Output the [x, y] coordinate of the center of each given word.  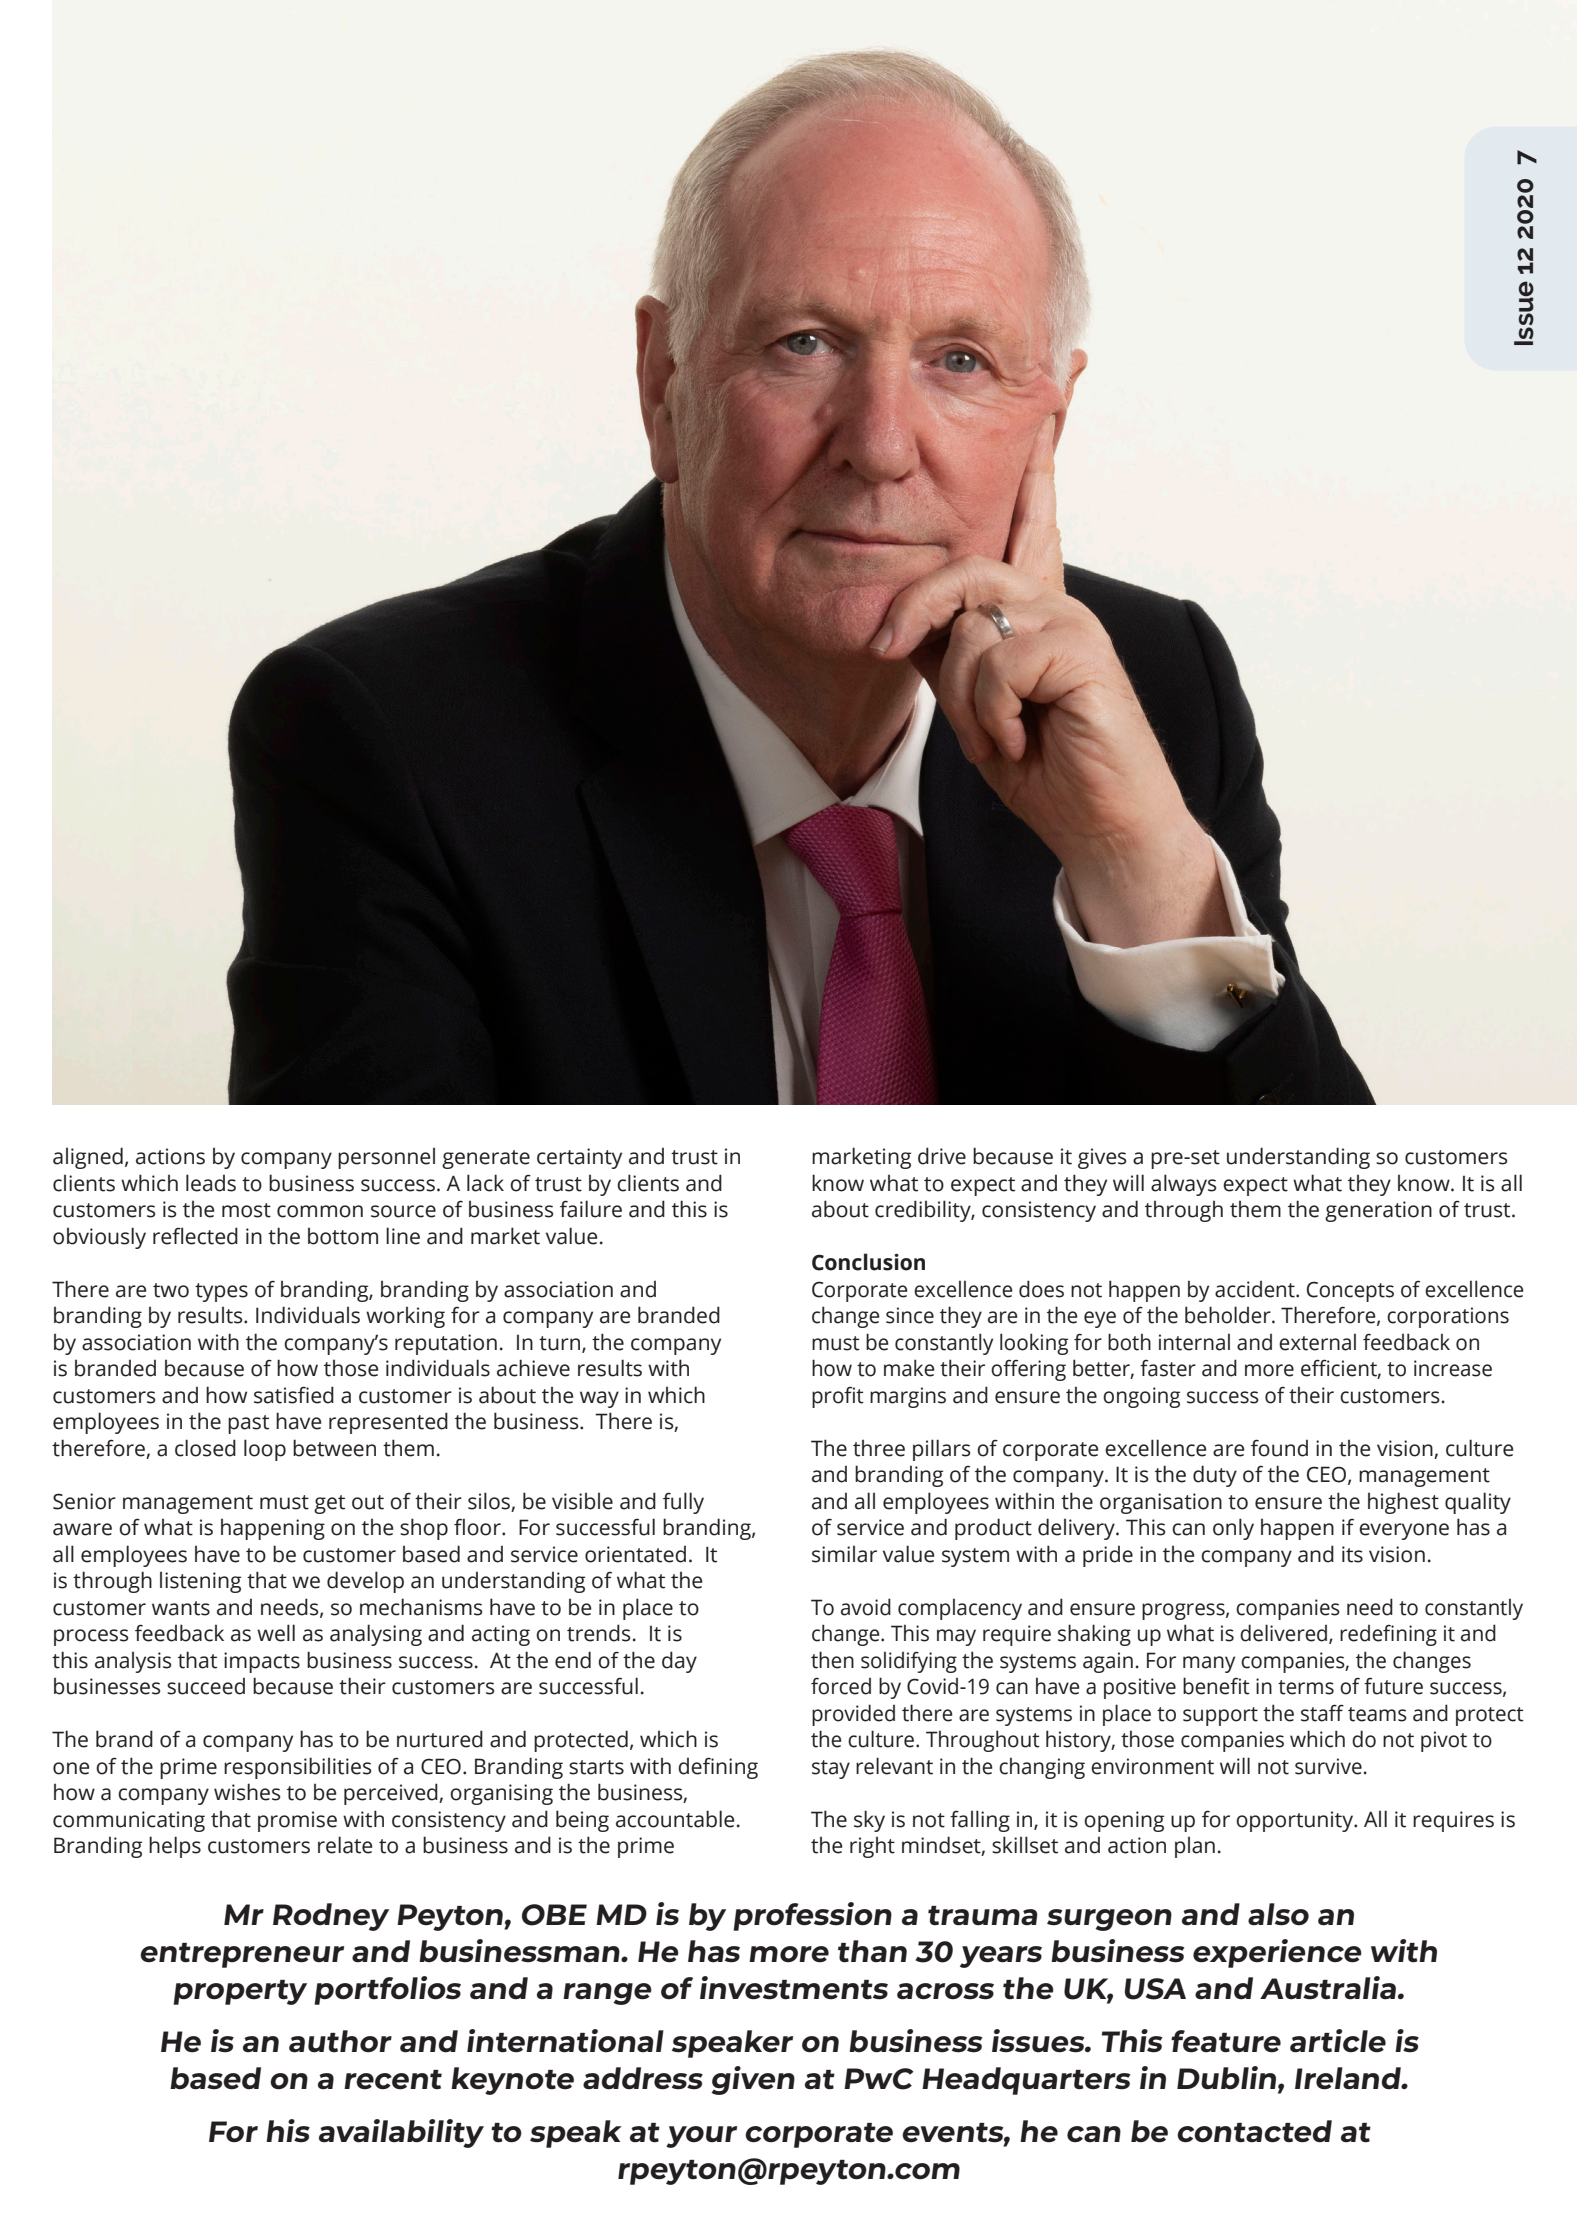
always [1183, 1185]
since [910, 1315]
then [832, 1660]
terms [1306, 1687]
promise [297, 1821]
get [329, 1504]
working [405, 1317]
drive [942, 1156]
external [1317, 1342]
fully [683, 1503]
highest [1403, 1503]
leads [211, 1183]
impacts [262, 1662]
